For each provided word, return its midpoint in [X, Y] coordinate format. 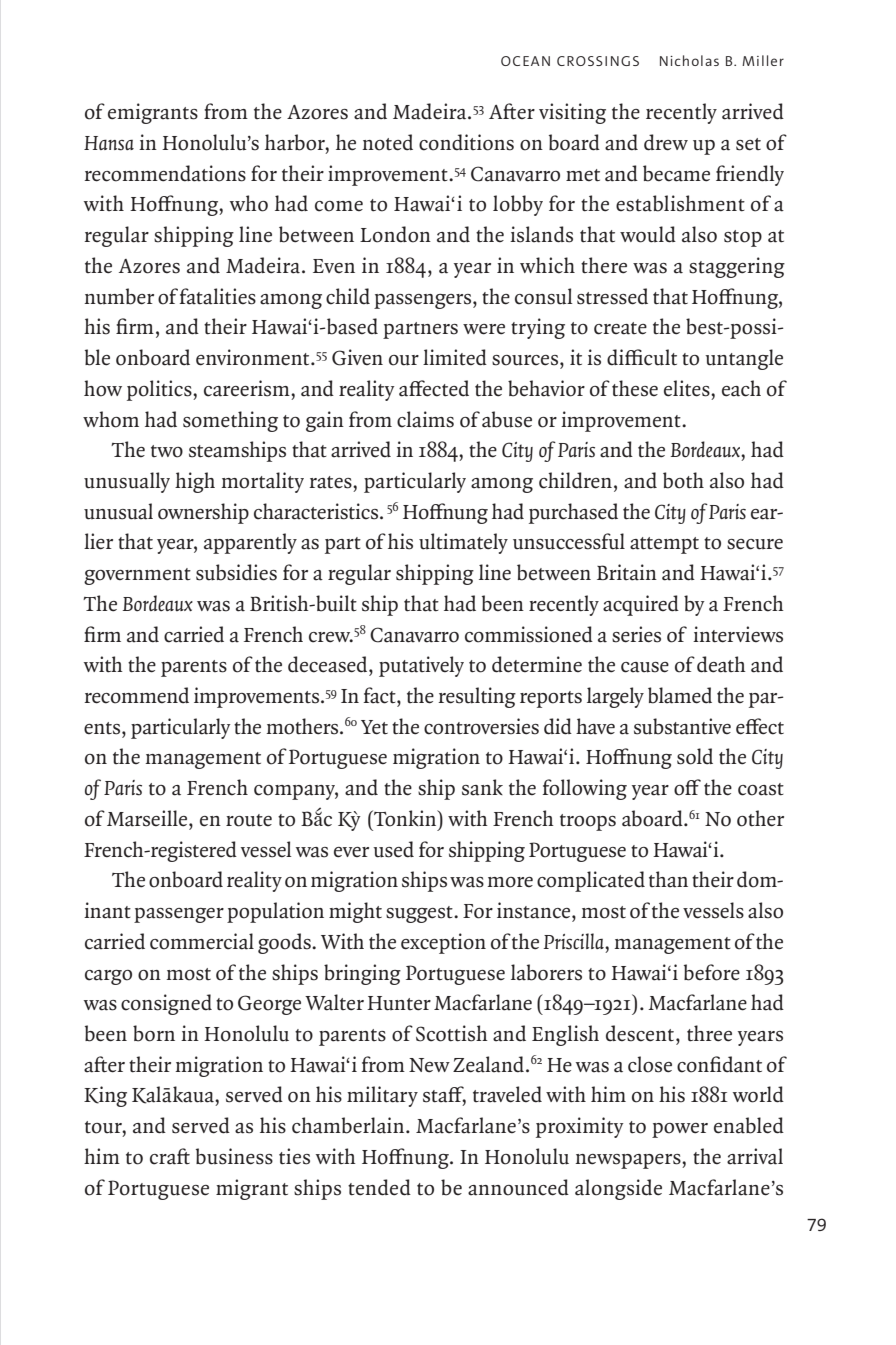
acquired [641, 605]
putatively [421, 666]
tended [379, 1187]
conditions [466, 142]
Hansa [109, 143]
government [137, 576]
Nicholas [689, 60]
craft [170, 1156]
